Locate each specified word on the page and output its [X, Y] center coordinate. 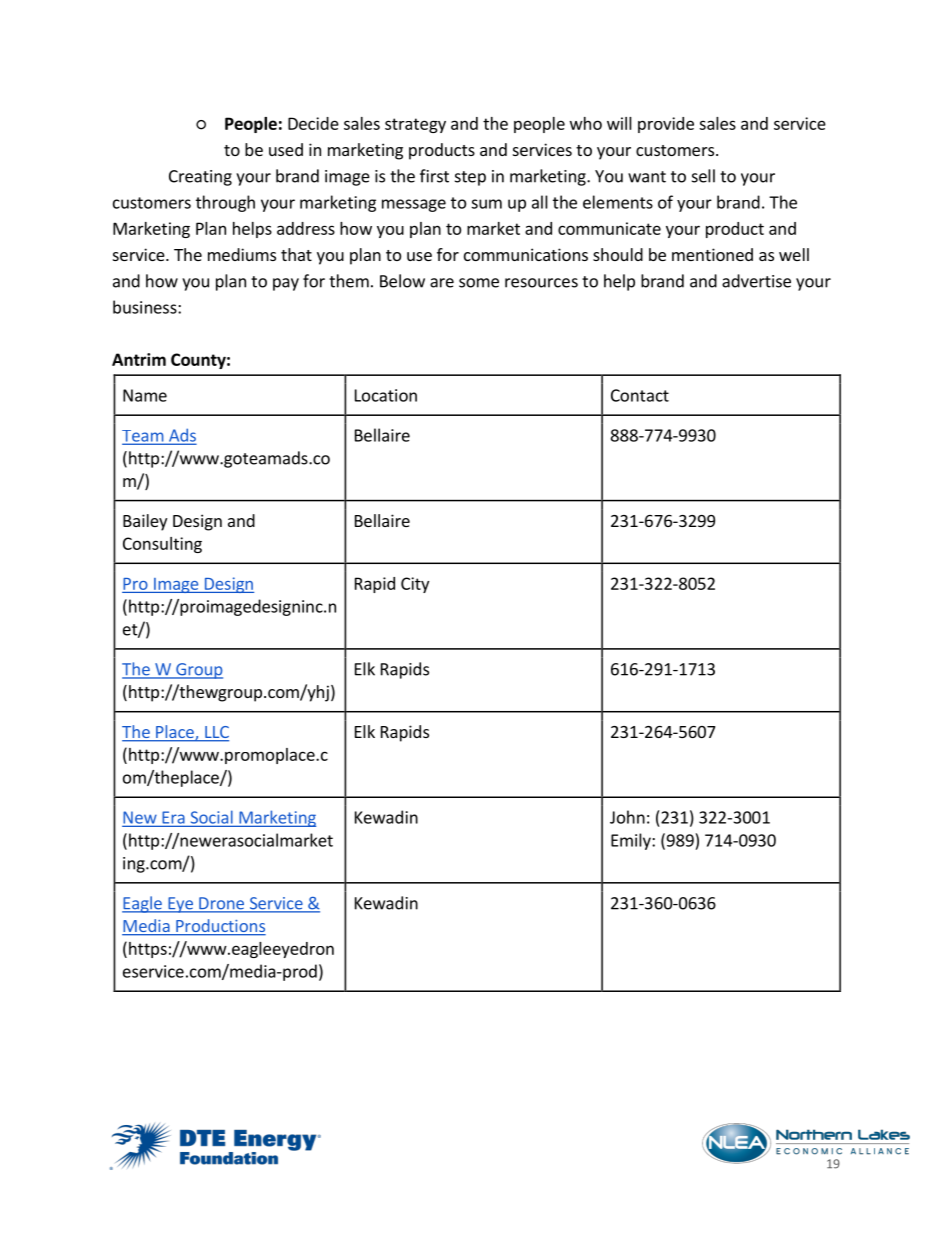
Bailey [145, 522]
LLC [216, 733]
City [415, 585]
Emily [632, 841]
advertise [756, 281]
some [479, 283]
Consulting [162, 545]
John [627, 817]
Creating [200, 178]
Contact [640, 395]
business [146, 307]
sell [703, 176]
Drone [221, 904]
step [470, 178]
